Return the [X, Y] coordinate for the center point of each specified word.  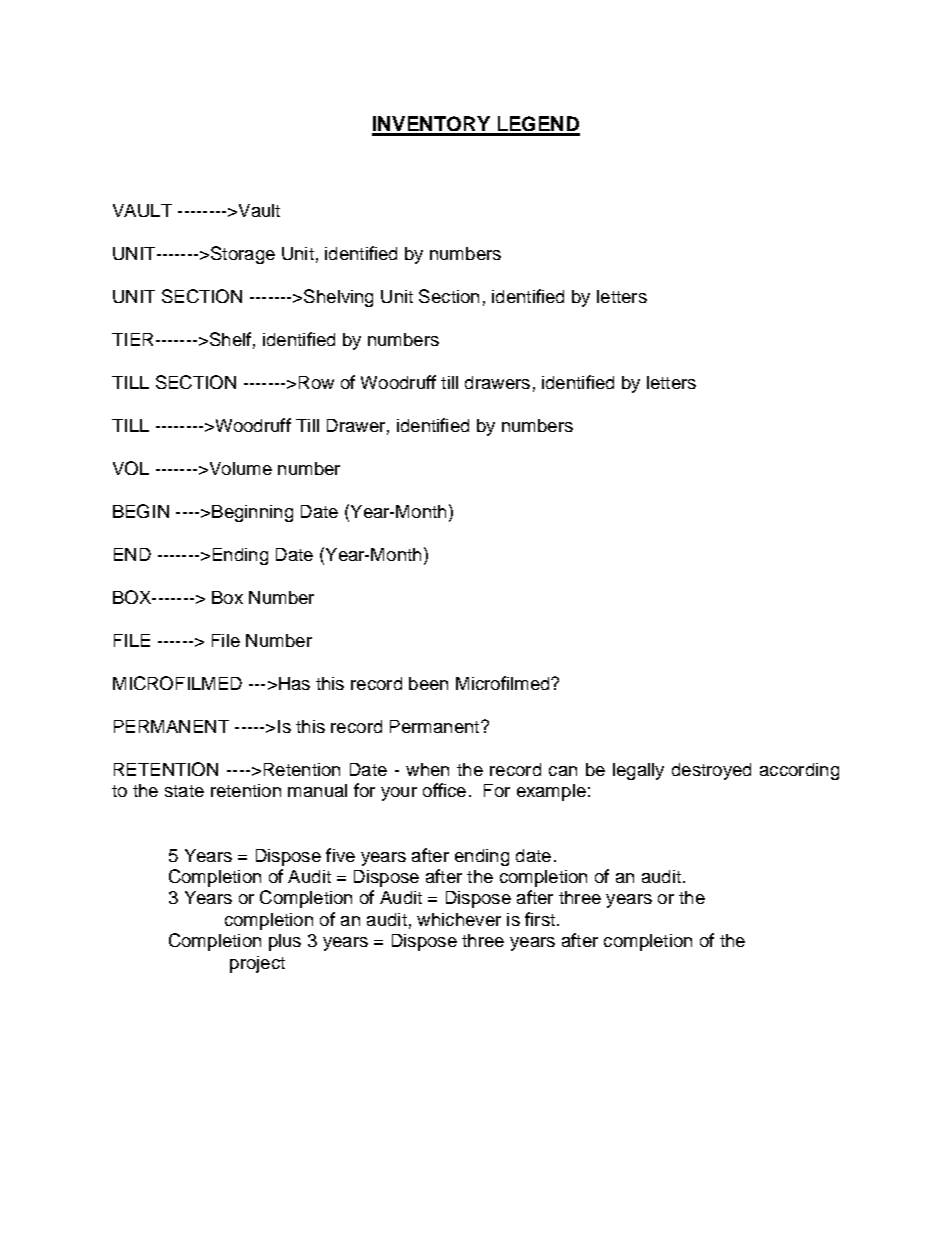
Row [316, 382]
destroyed [711, 771]
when [427, 769]
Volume [239, 468]
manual [317, 790]
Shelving [338, 298]
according [799, 771]
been [428, 683]
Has [293, 683]
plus [285, 942]
